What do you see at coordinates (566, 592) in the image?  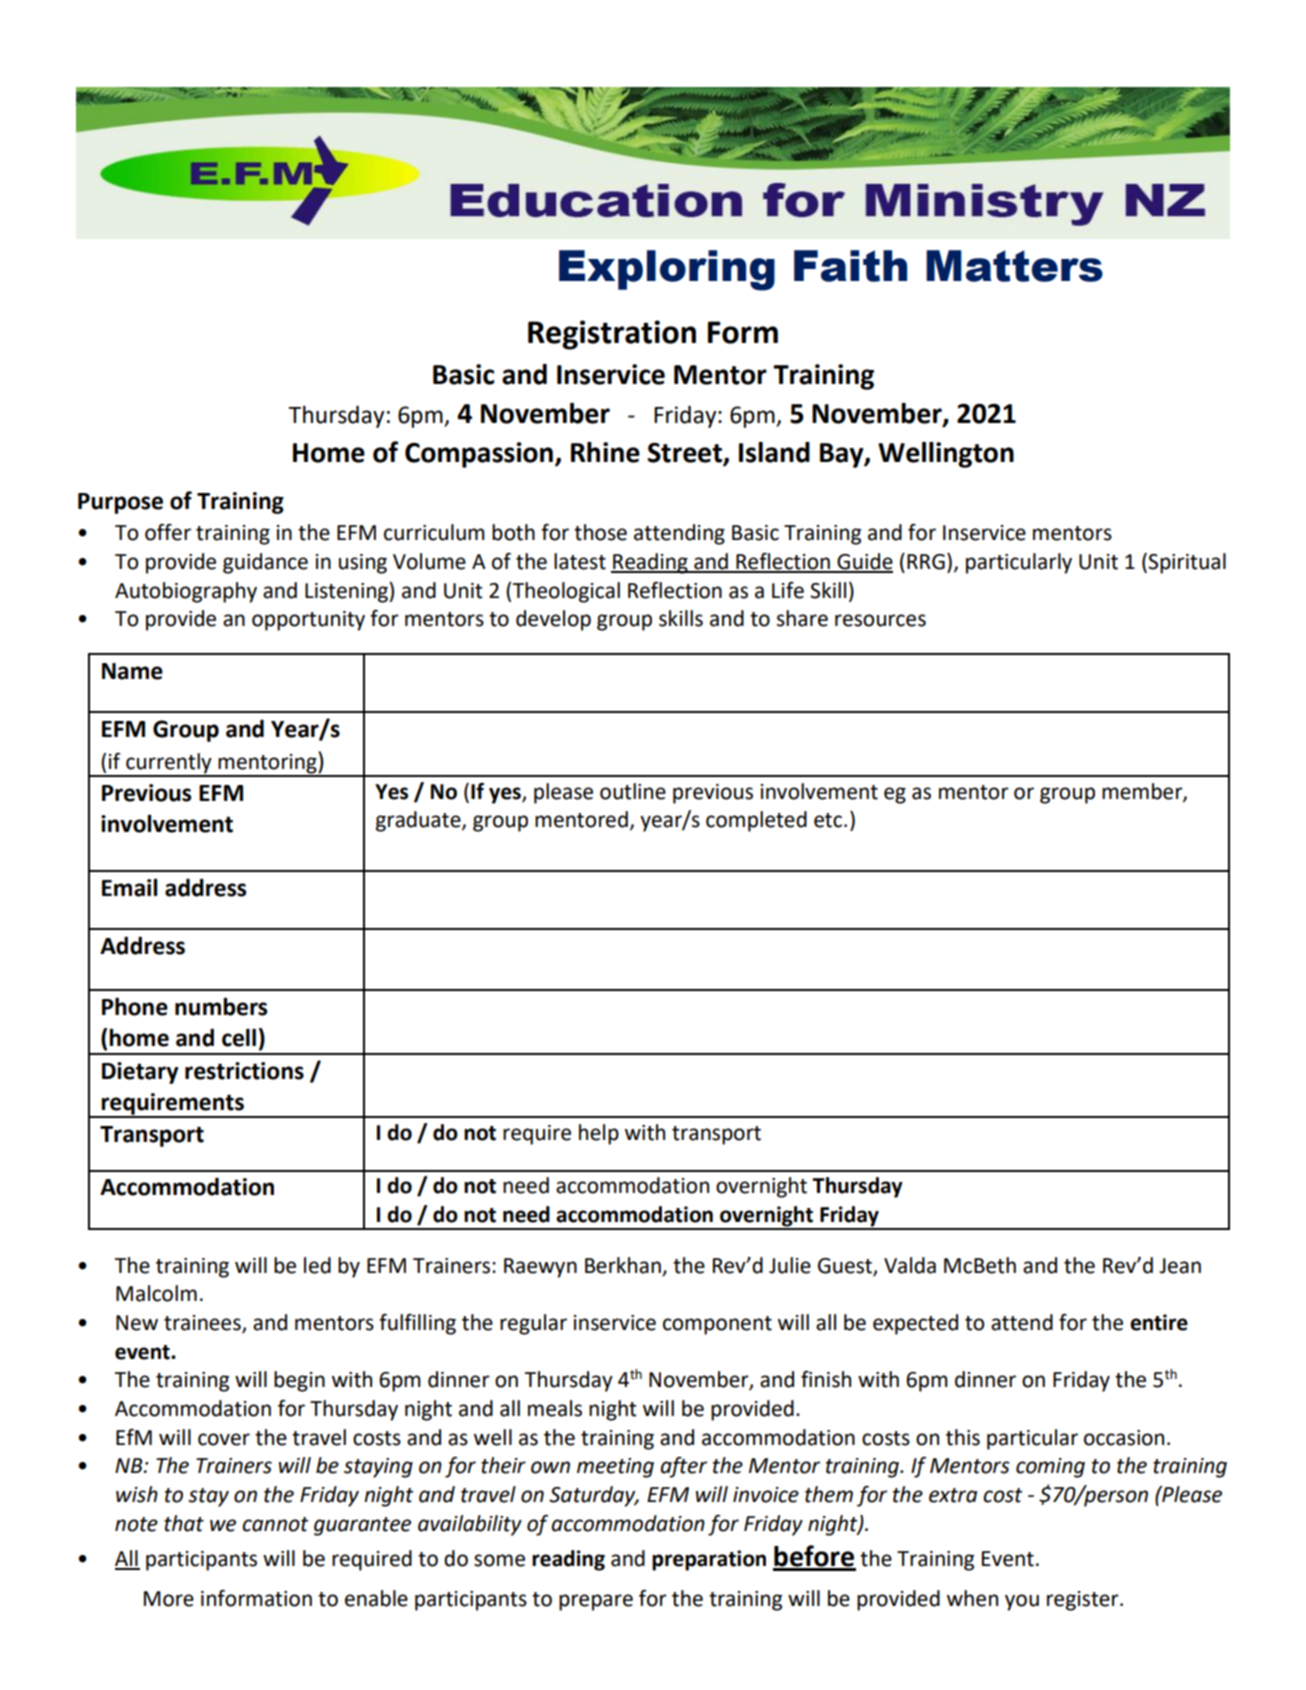 I see `Theological` at bounding box center [566, 592].
